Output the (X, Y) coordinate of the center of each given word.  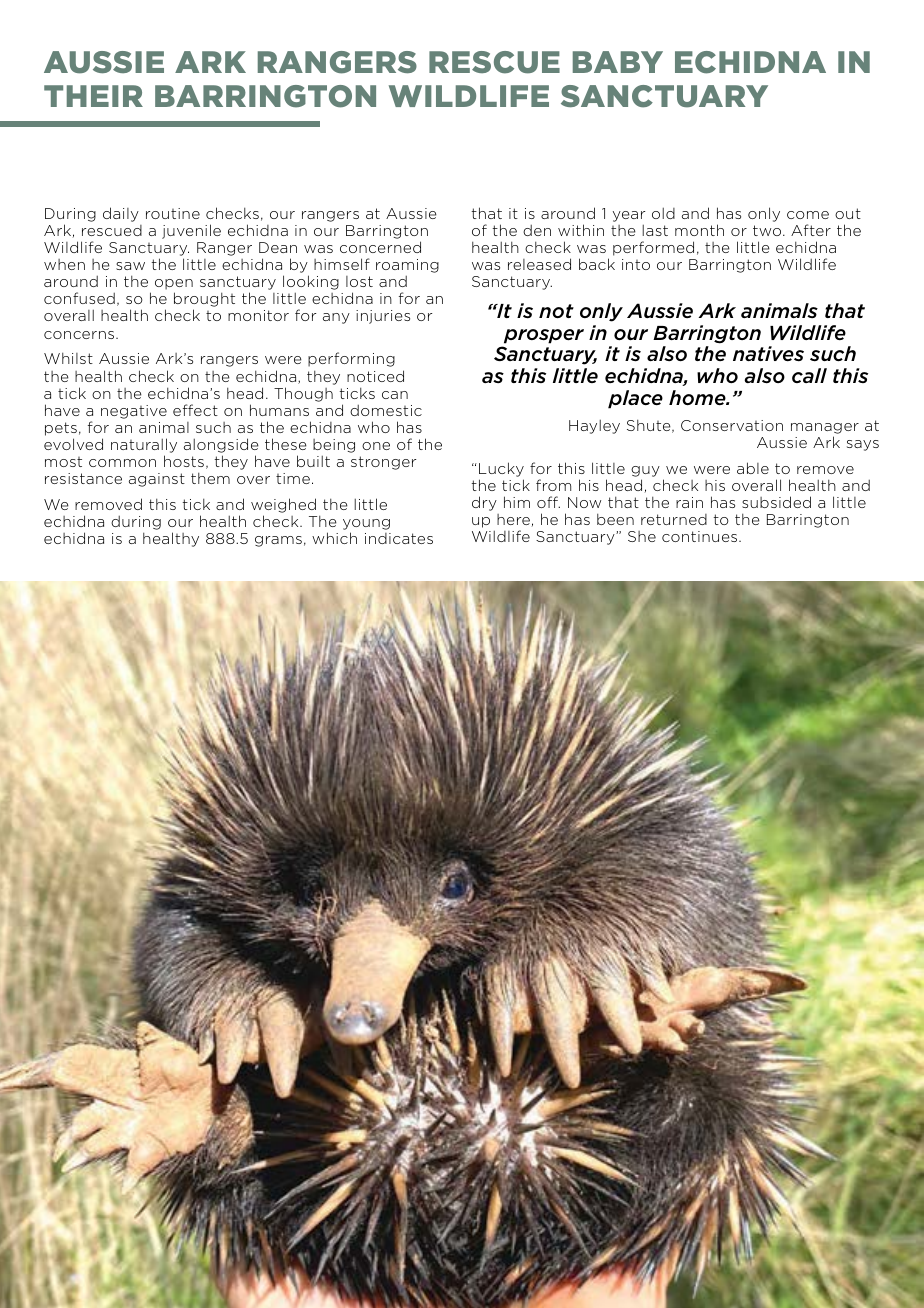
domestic (386, 410)
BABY (618, 62)
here (513, 519)
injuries (383, 317)
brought (204, 301)
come (808, 215)
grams (278, 541)
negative (134, 412)
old (663, 213)
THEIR (93, 96)
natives (768, 353)
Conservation (732, 425)
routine (173, 213)
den (537, 230)
